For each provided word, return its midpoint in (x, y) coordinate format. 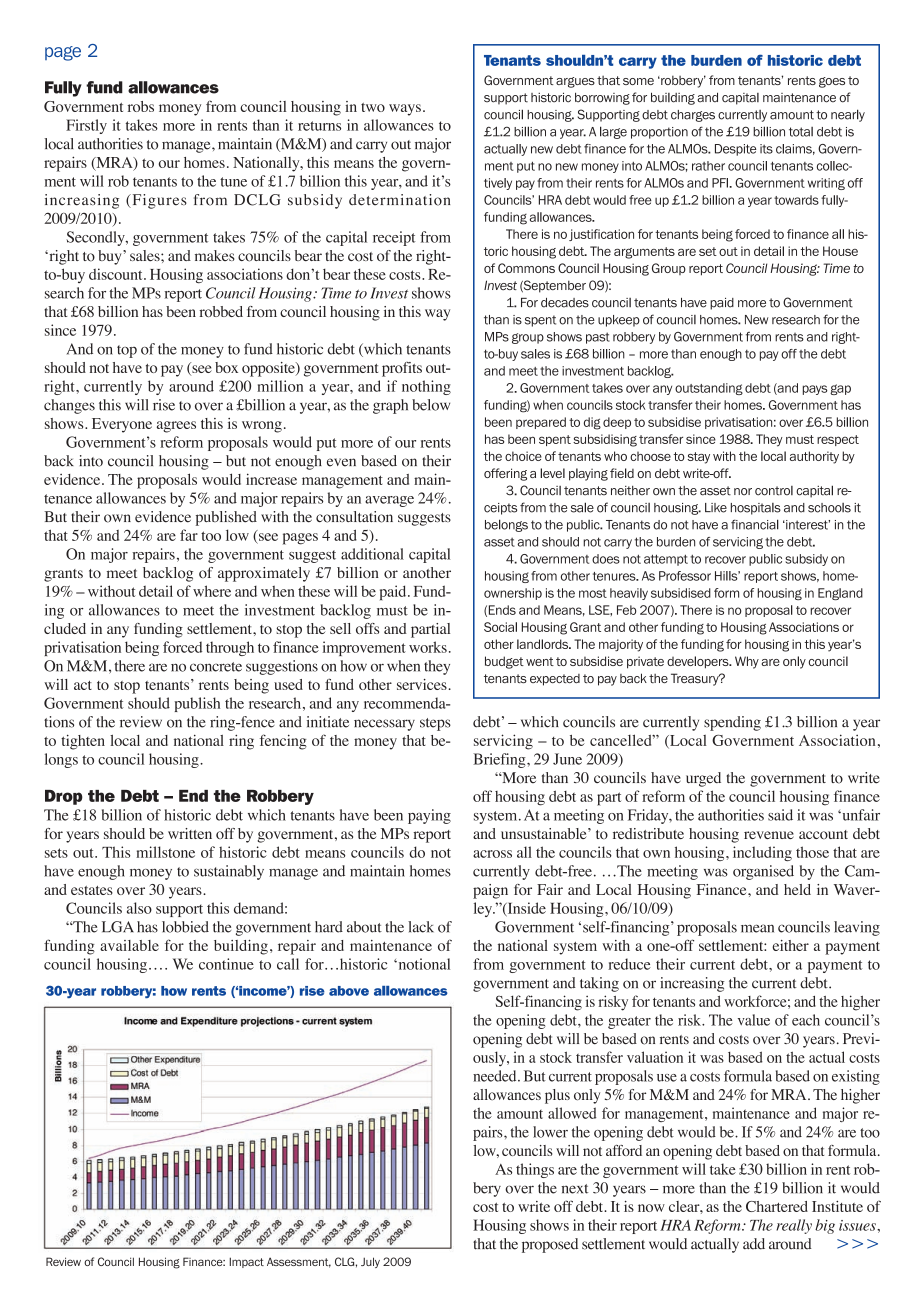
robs (141, 106)
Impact (246, 1262)
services (422, 684)
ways (405, 110)
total (801, 132)
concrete (216, 667)
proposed (550, 1245)
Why (747, 662)
